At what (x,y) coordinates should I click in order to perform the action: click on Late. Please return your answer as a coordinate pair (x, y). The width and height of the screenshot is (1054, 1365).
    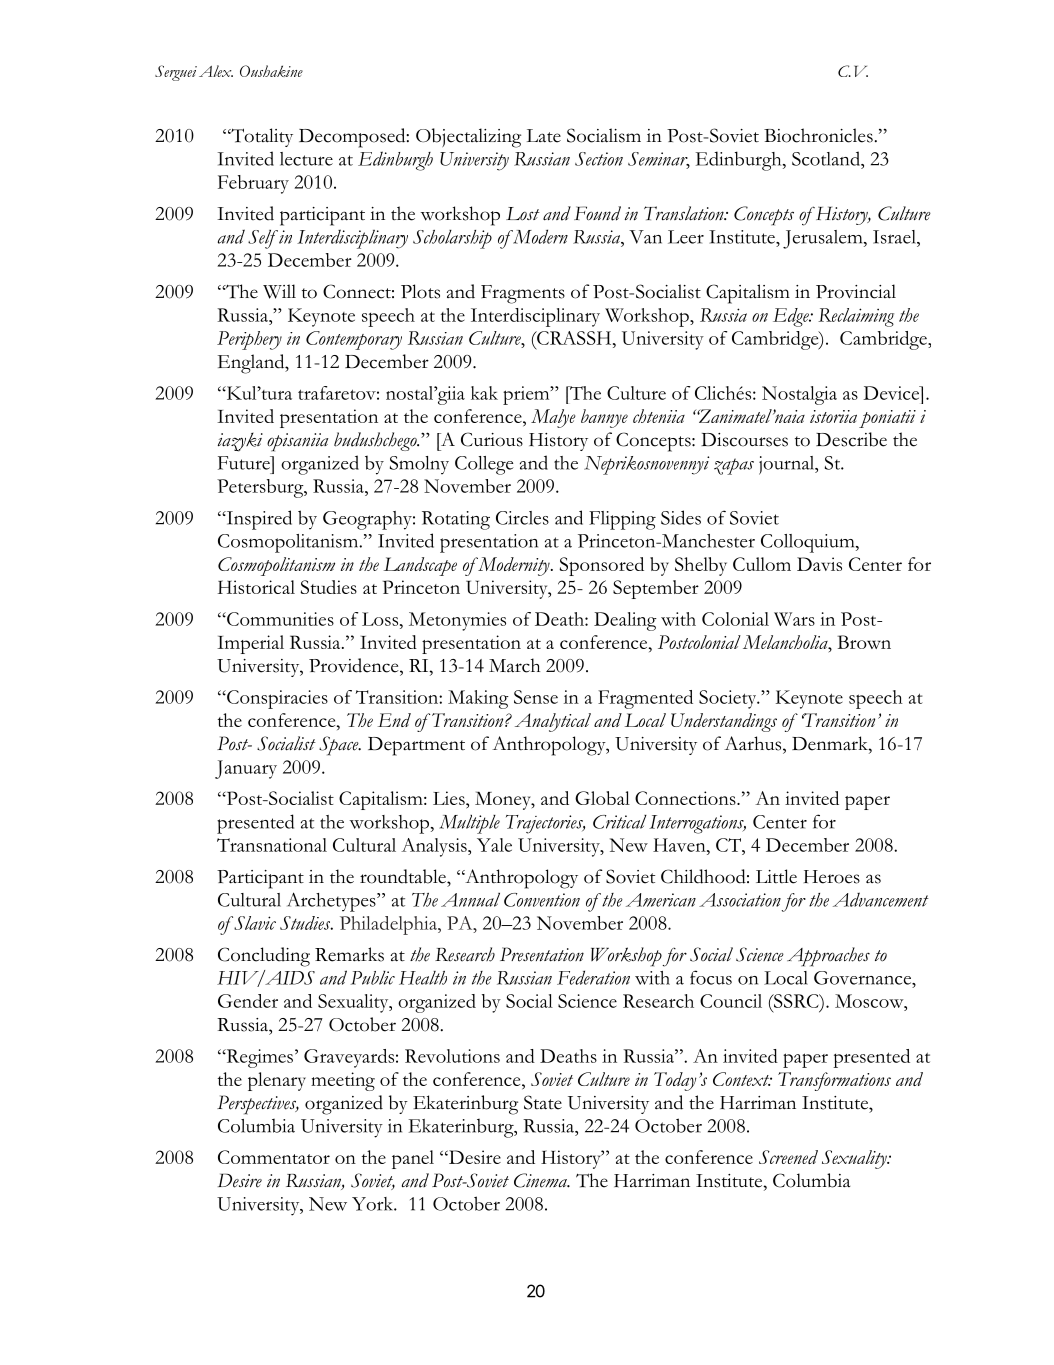
    Looking at the image, I should click on (544, 136).
